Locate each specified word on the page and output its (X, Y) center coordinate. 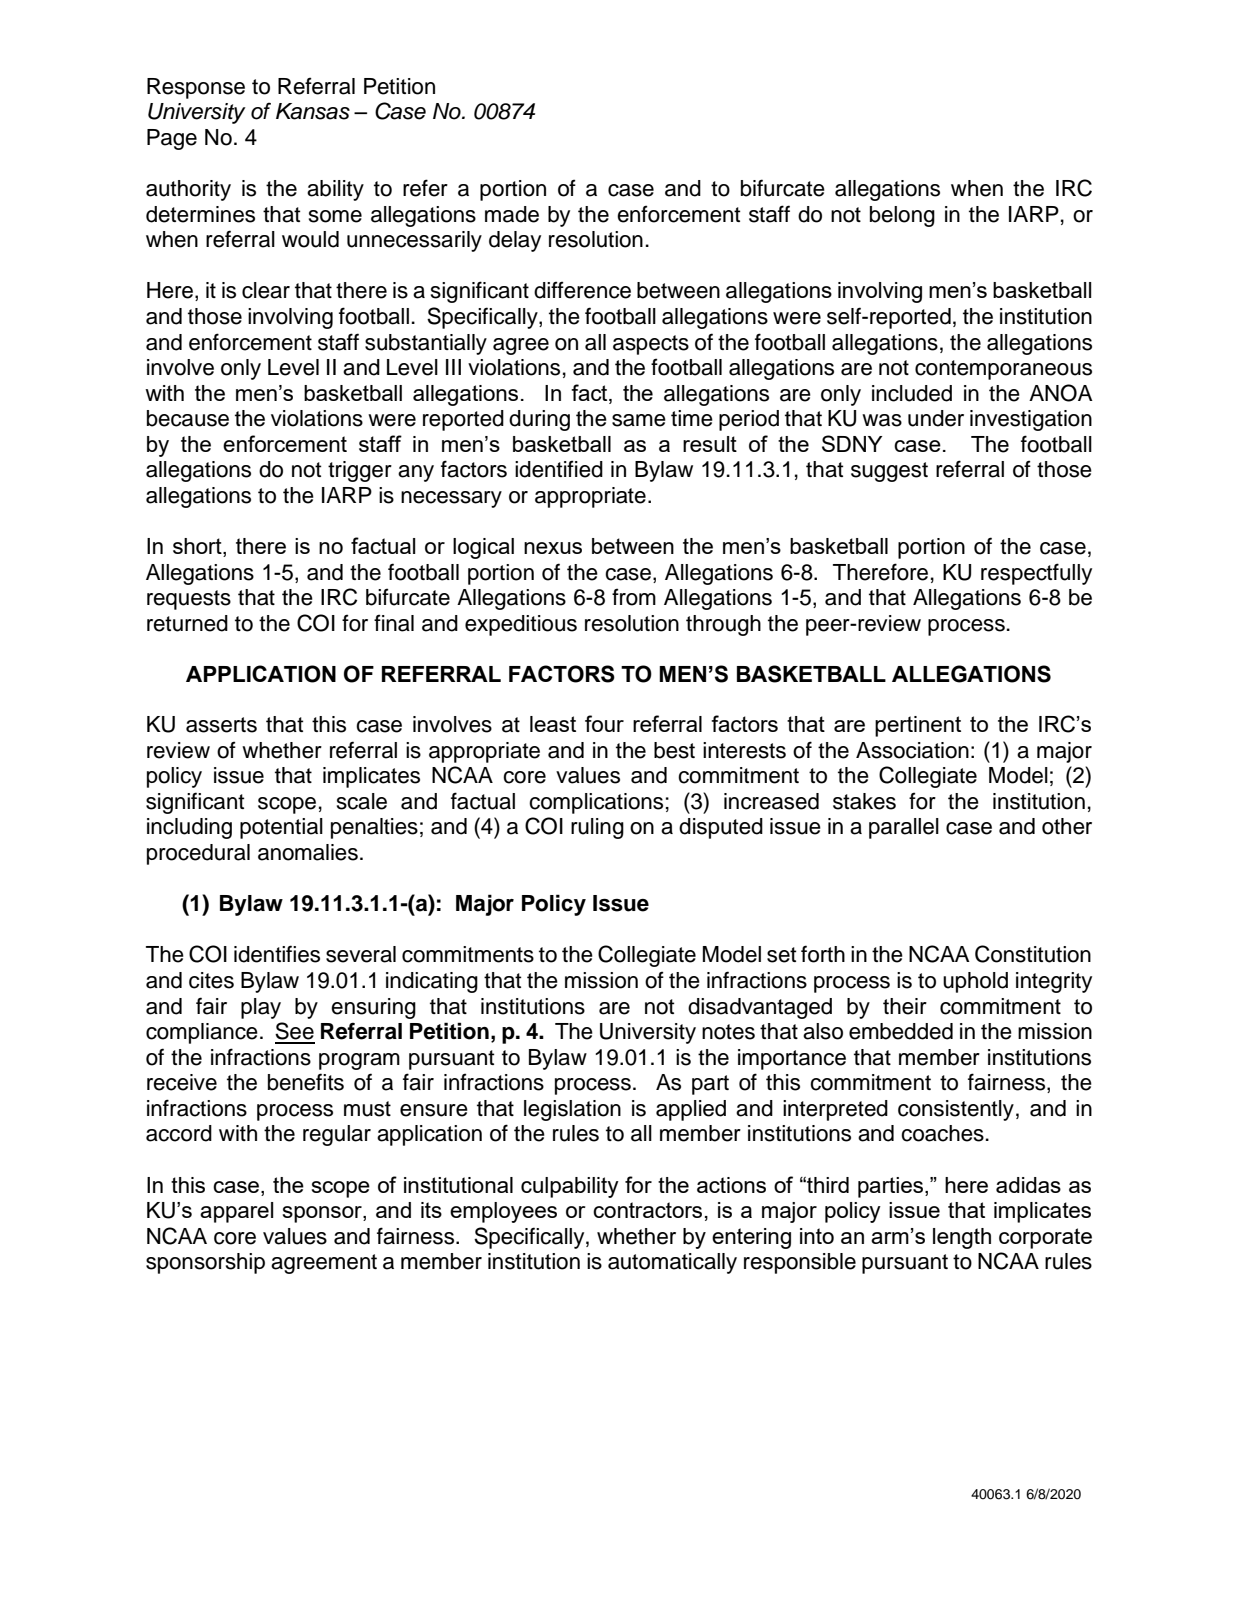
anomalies (308, 852)
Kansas (313, 111)
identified (559, 469)
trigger (360, 471)
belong (902, 216)
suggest (889, 472)
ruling (597, 828)
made (512, 214)
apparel (236, 1212)
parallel (904, 828)
